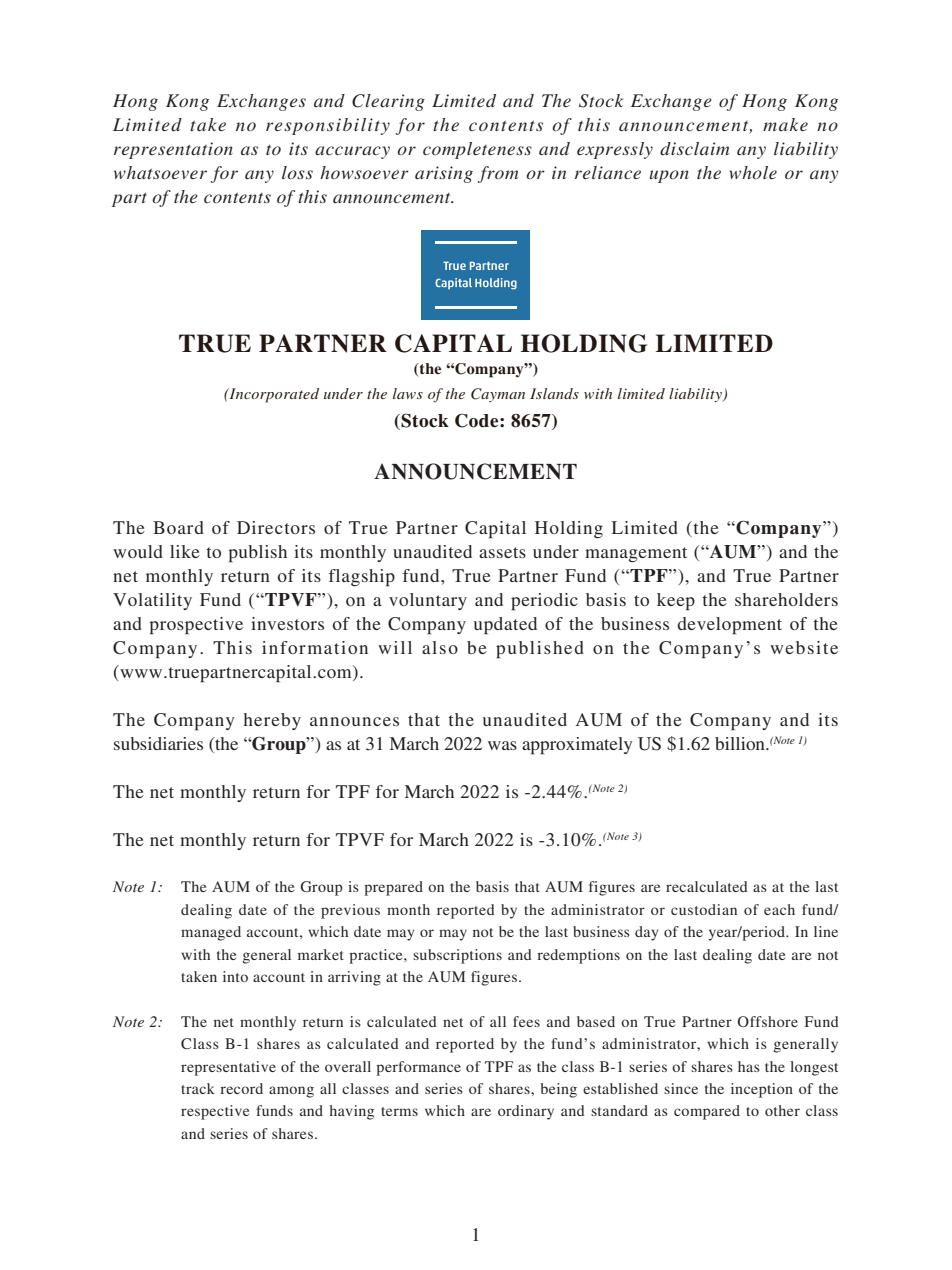 The height and width of the image is (1270, 952). Describe the element at coordinates (785, 124) in the image. I see `make` at that location.
